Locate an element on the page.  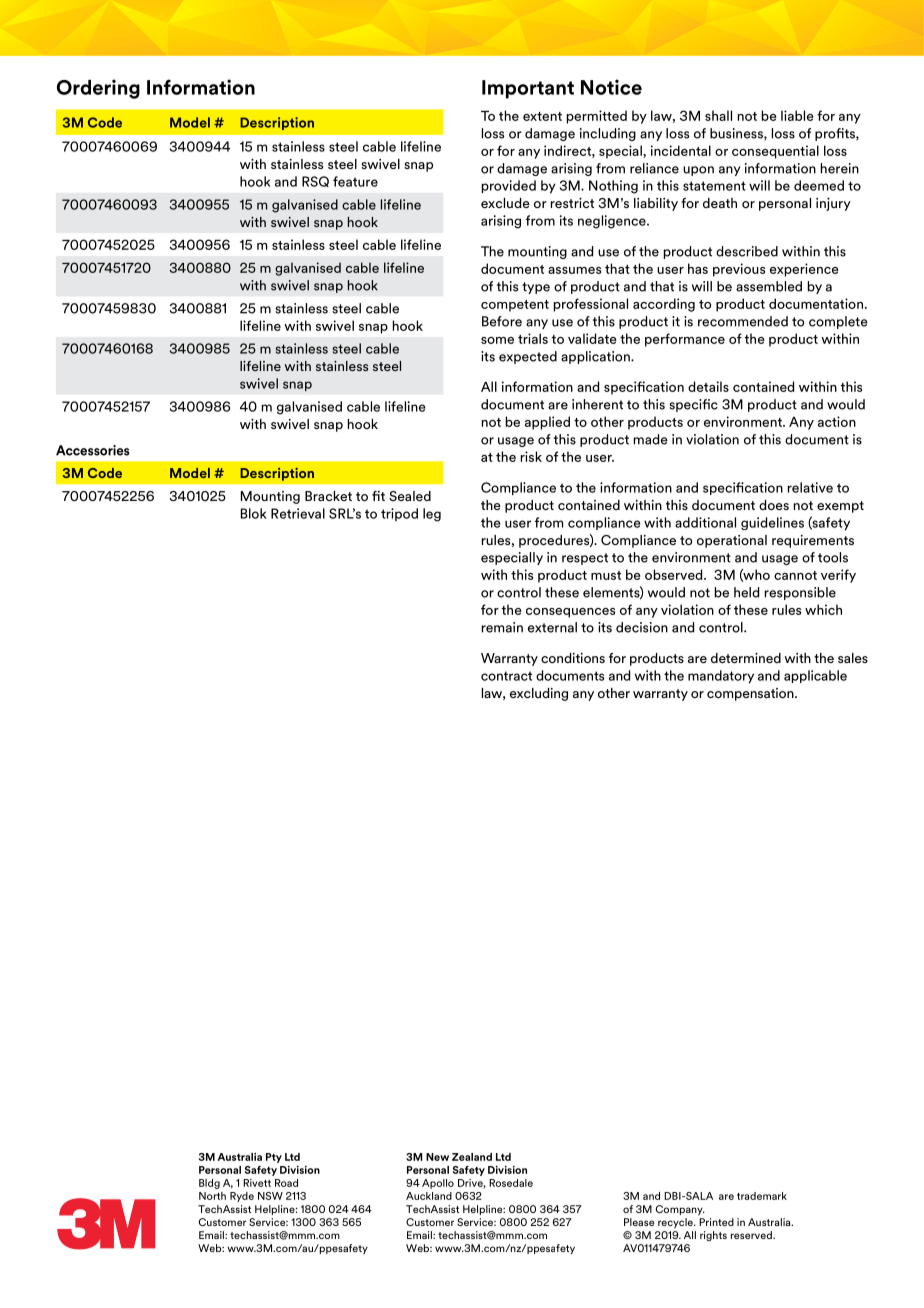
trademark is located at coordinates (762, 1196).
